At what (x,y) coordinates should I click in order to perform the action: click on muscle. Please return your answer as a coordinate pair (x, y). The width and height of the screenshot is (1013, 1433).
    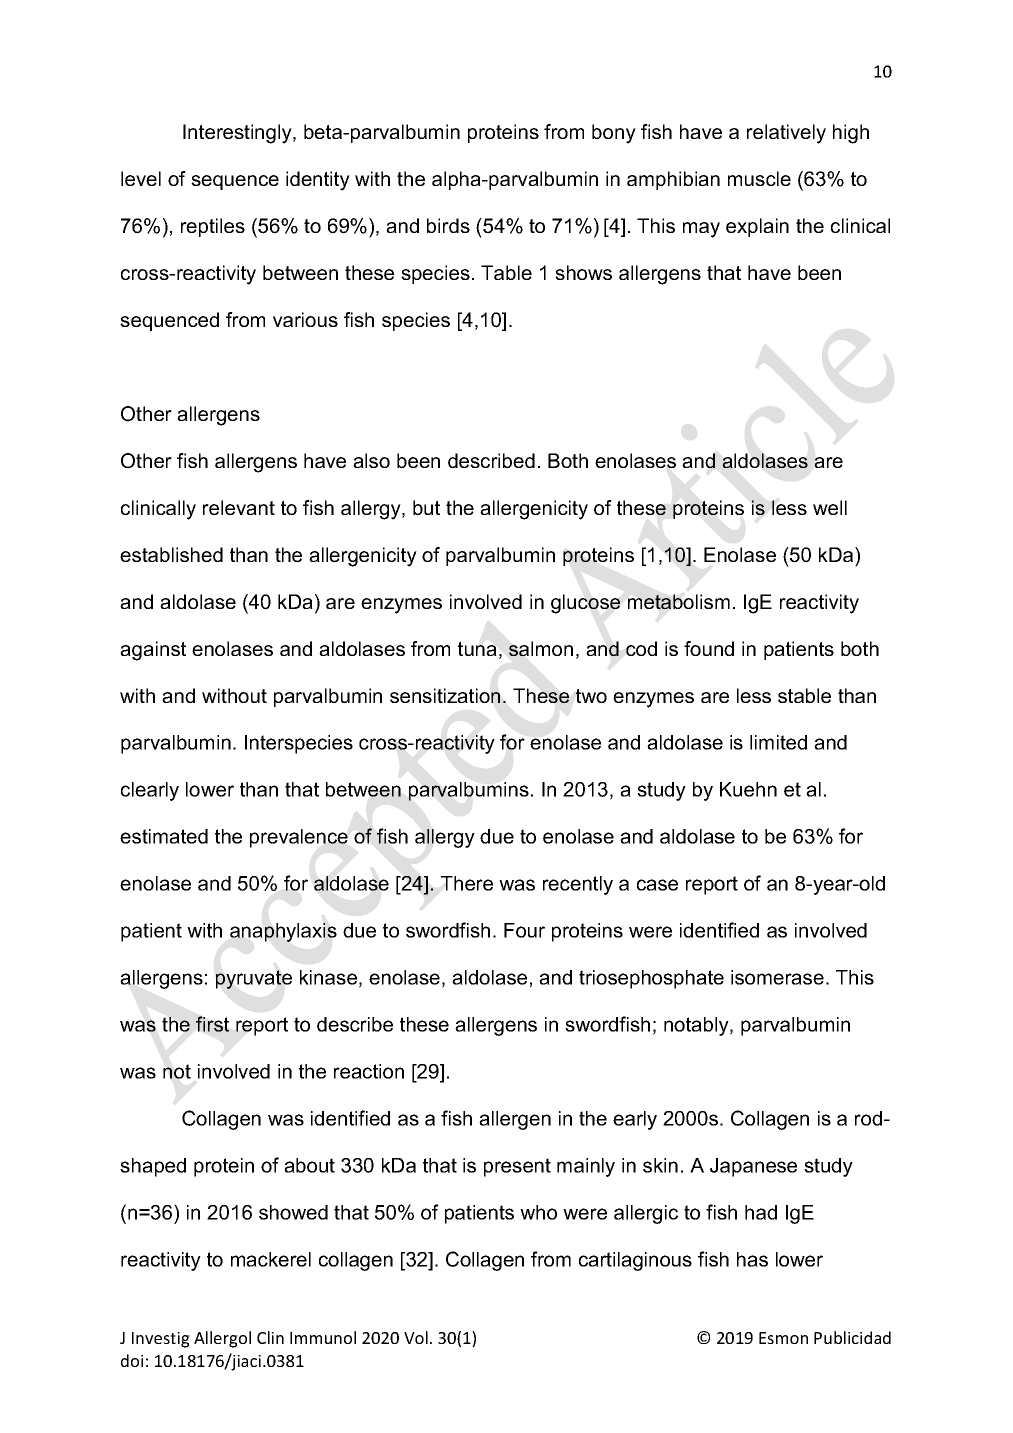
    Looking at the image, I should click on (759, 178).
